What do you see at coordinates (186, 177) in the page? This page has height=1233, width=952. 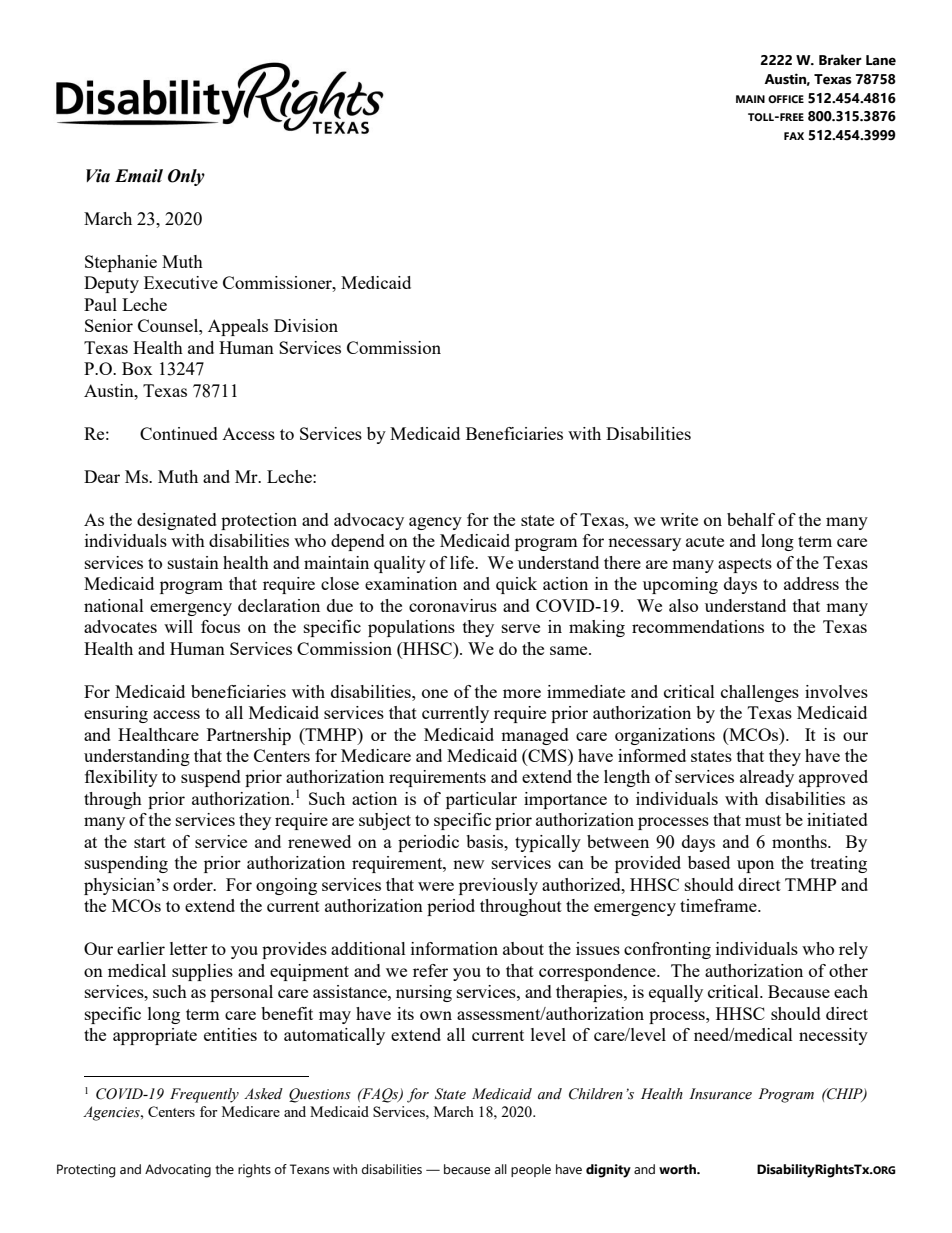 I see `Only` at bounding box center [186, 177].
